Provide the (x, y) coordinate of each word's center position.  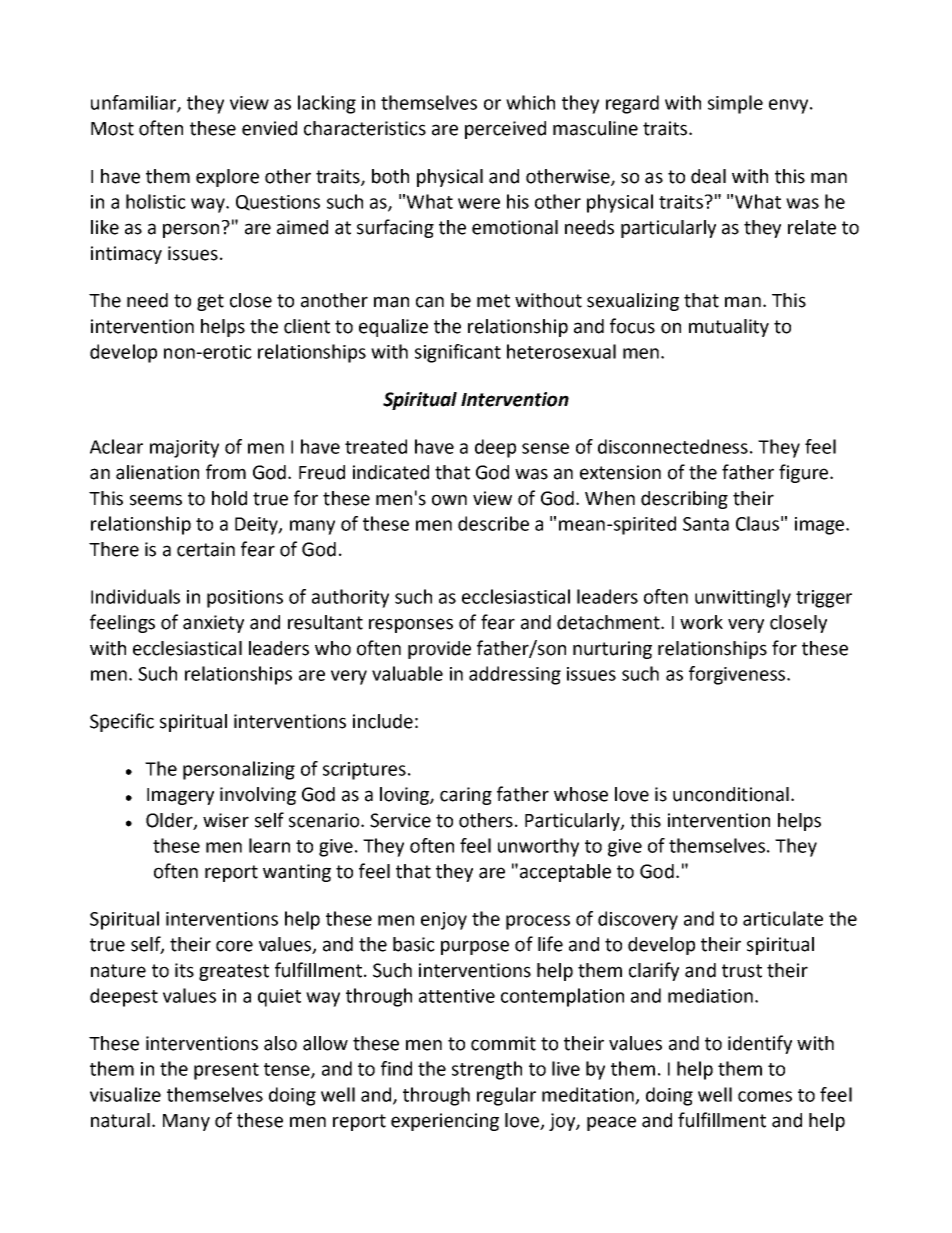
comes (765, 1096)
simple (735, 104)
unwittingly (743, 598)
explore (227, 178)
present (226, 1071)
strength (487, 1070)
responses (411, 625)
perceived (505, 130)
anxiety (213, 624)
